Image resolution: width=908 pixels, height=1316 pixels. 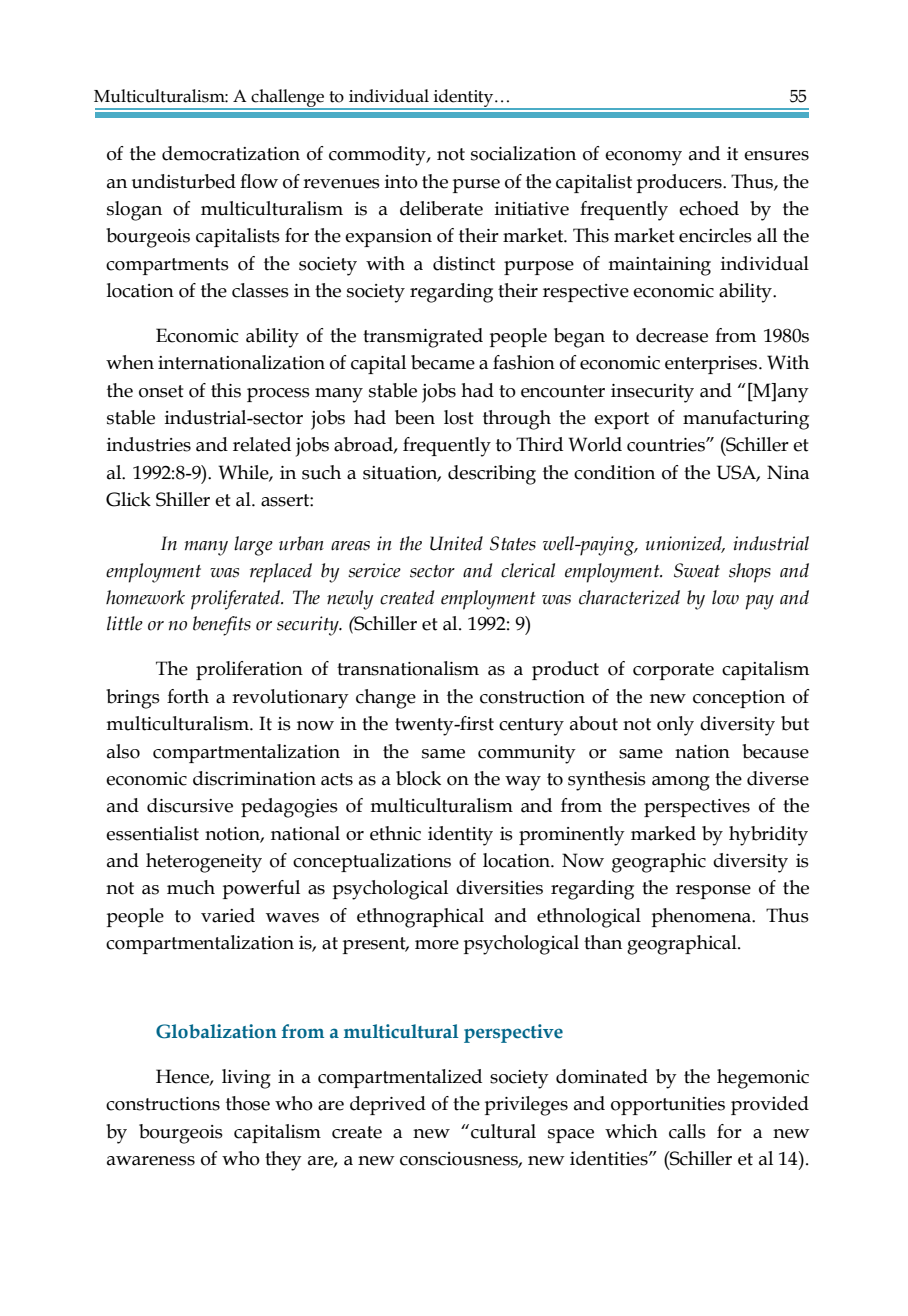 I want to click on clerical, so click(x=528, y=570).
